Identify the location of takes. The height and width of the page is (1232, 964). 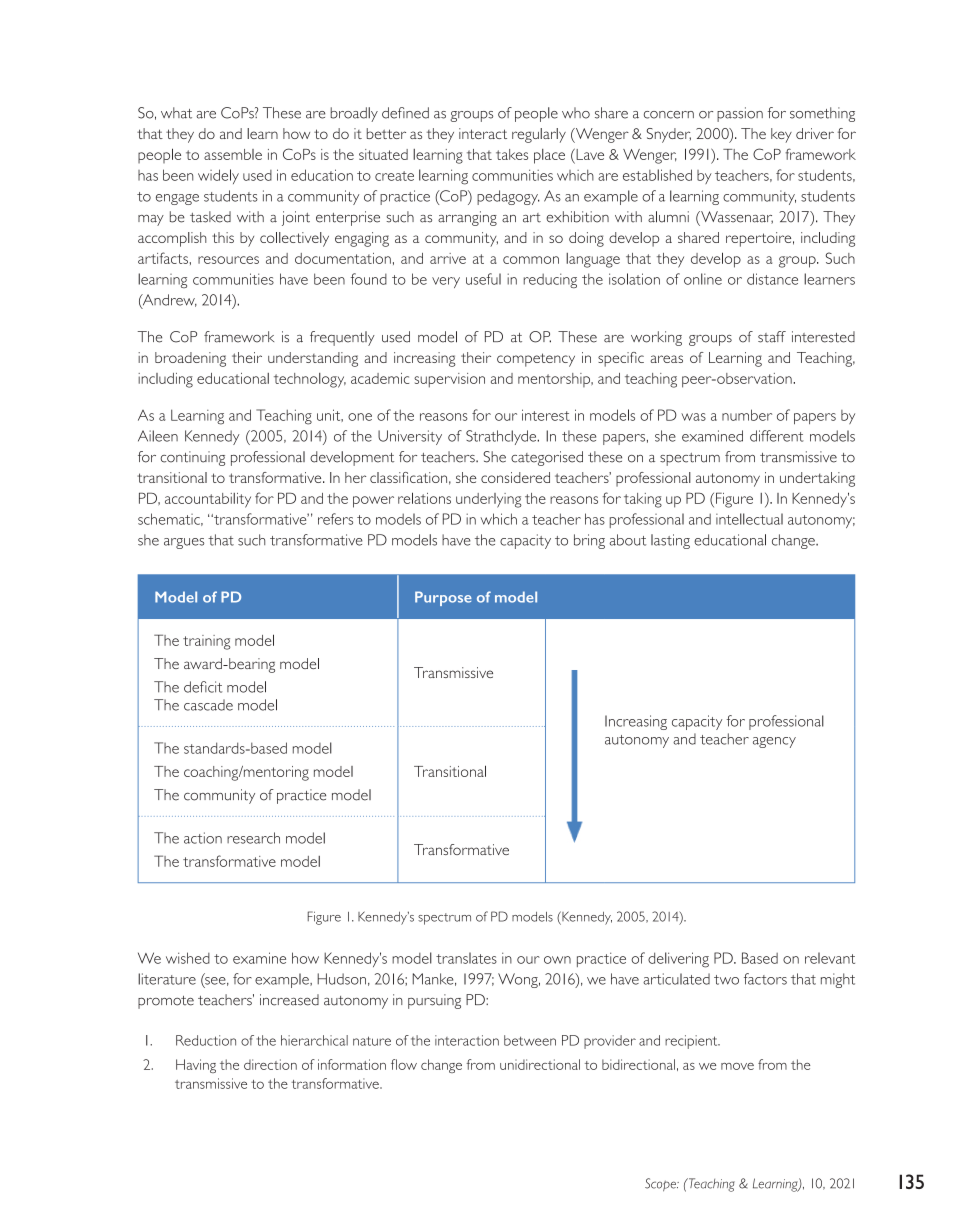
(512, 154).
